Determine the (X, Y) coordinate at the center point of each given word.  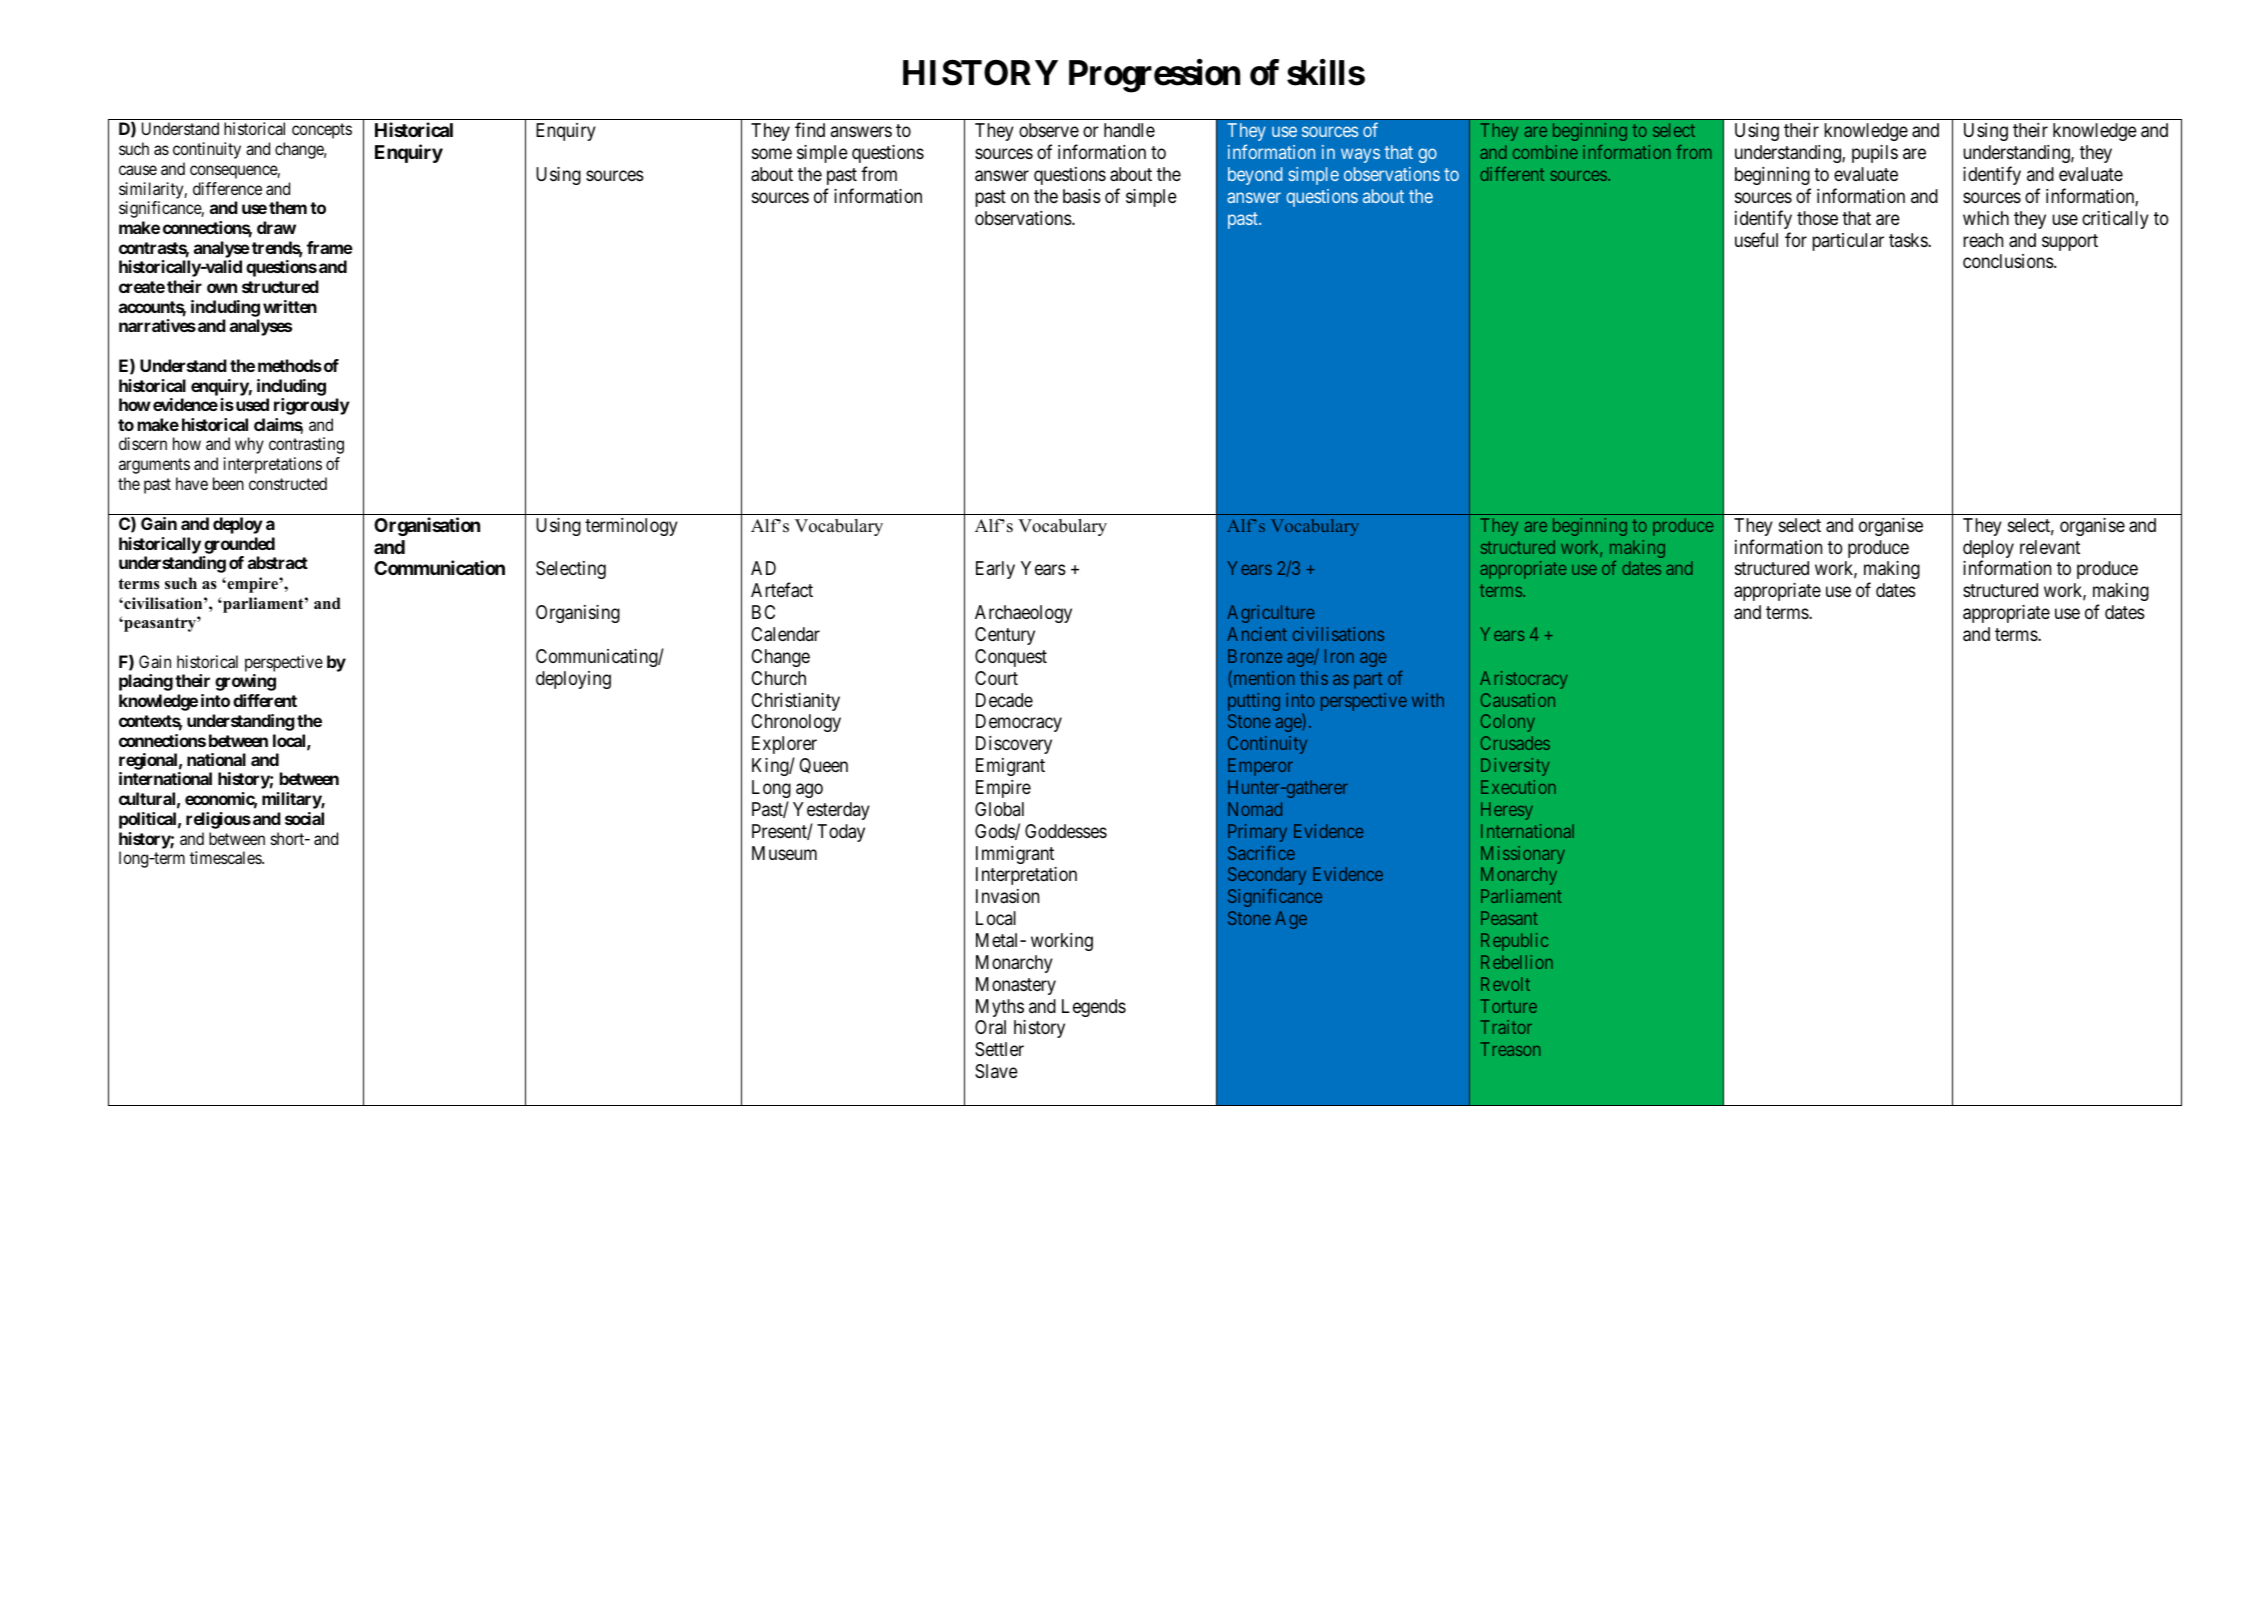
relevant (2050, 547)
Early (995, 570)
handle (1129, 130)
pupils (1875, 154)
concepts (322, 131)
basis (1082, 196)
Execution (1518, 787)
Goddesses (1066, 831)
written (290, 306)
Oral (990, 1027)
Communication (439, 567)
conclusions (2008, 261)
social (304, 818)
